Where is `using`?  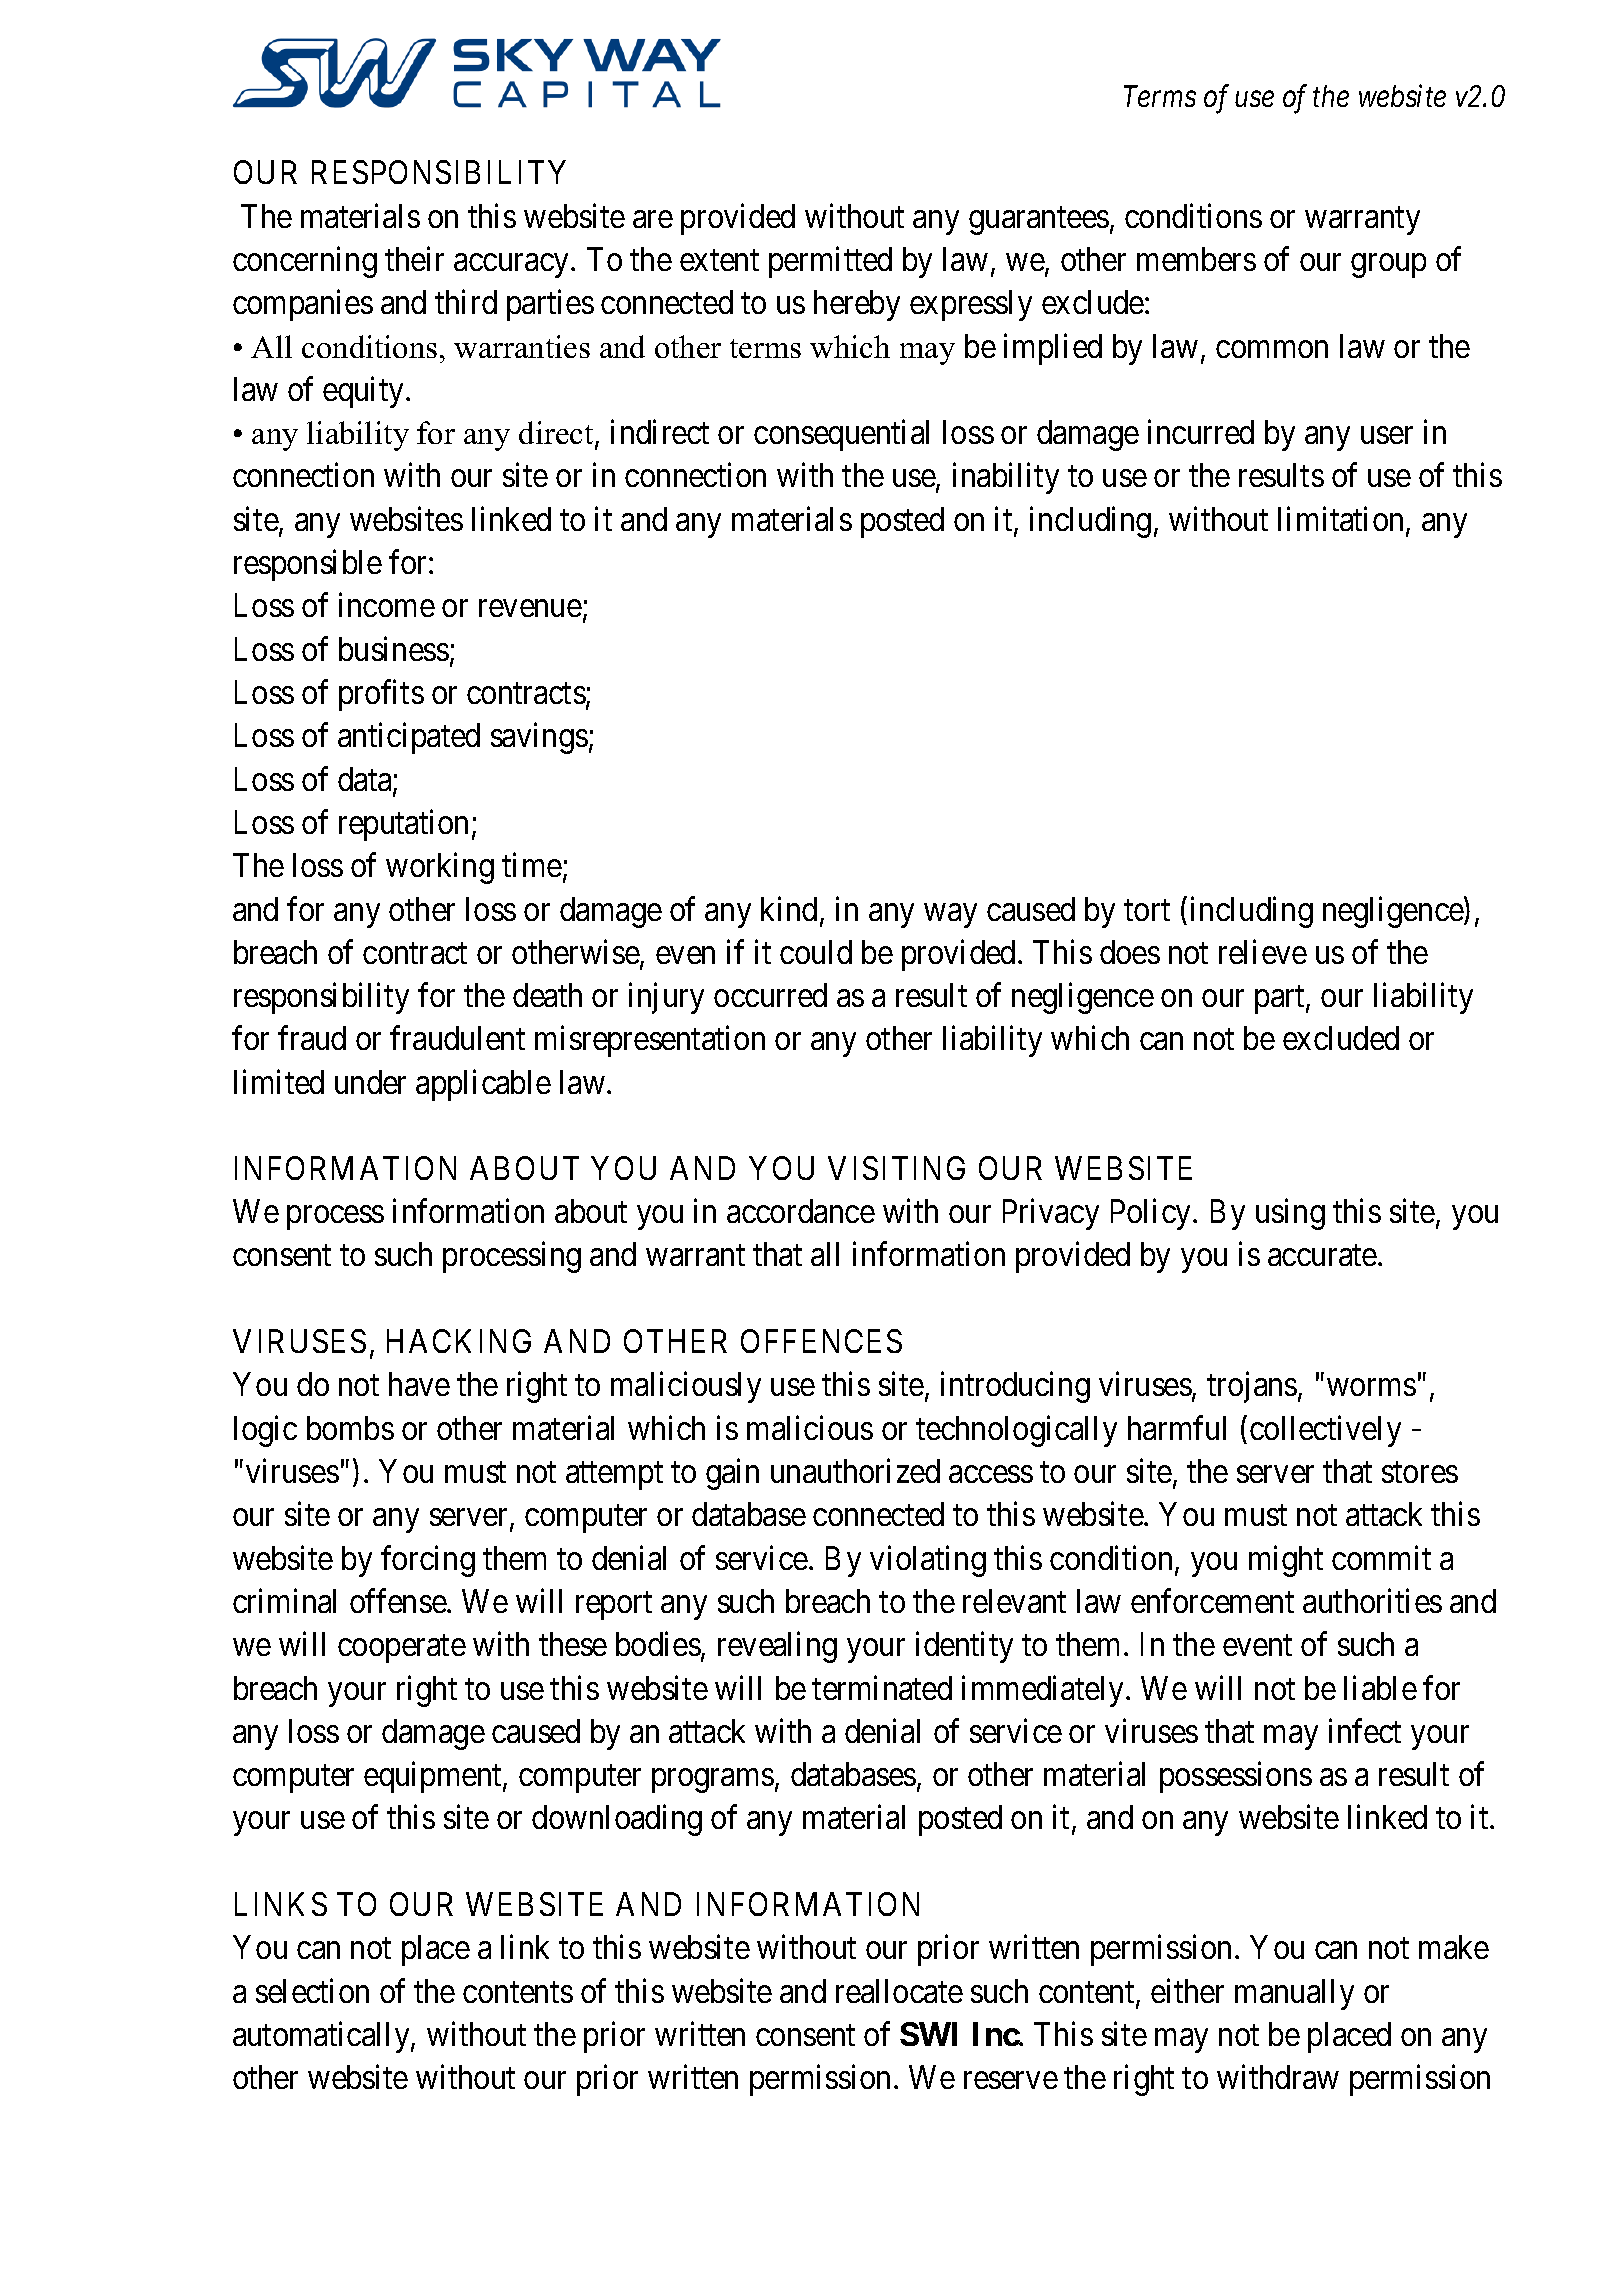
using is located at coordinates (1290, 1214).
